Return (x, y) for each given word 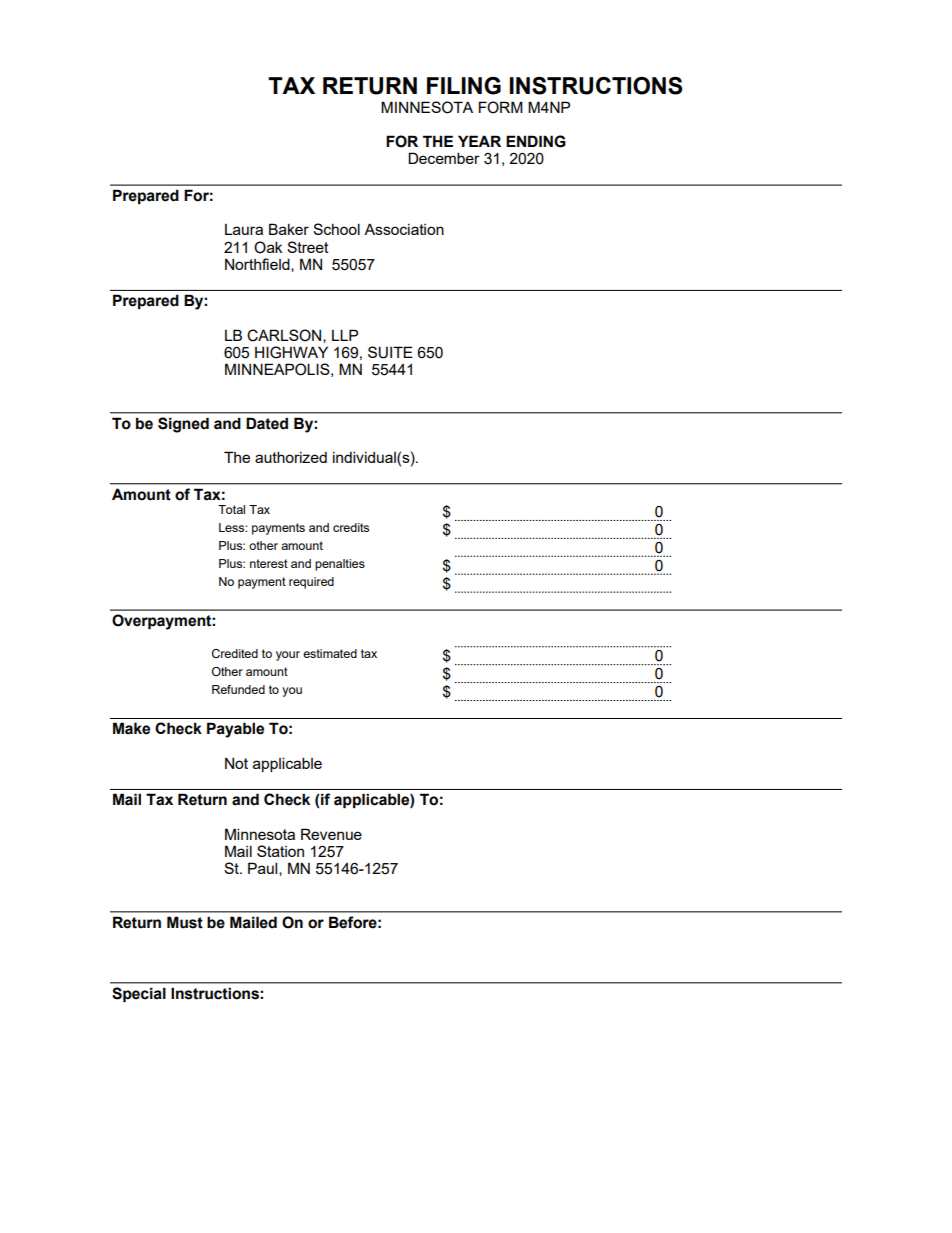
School (336, 229)
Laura (244, 229)
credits (351, 527)
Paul (264, 869)
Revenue (331, 834)
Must (185, 922)
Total (231, 509)
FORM (501, 107)
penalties (340, 565)
